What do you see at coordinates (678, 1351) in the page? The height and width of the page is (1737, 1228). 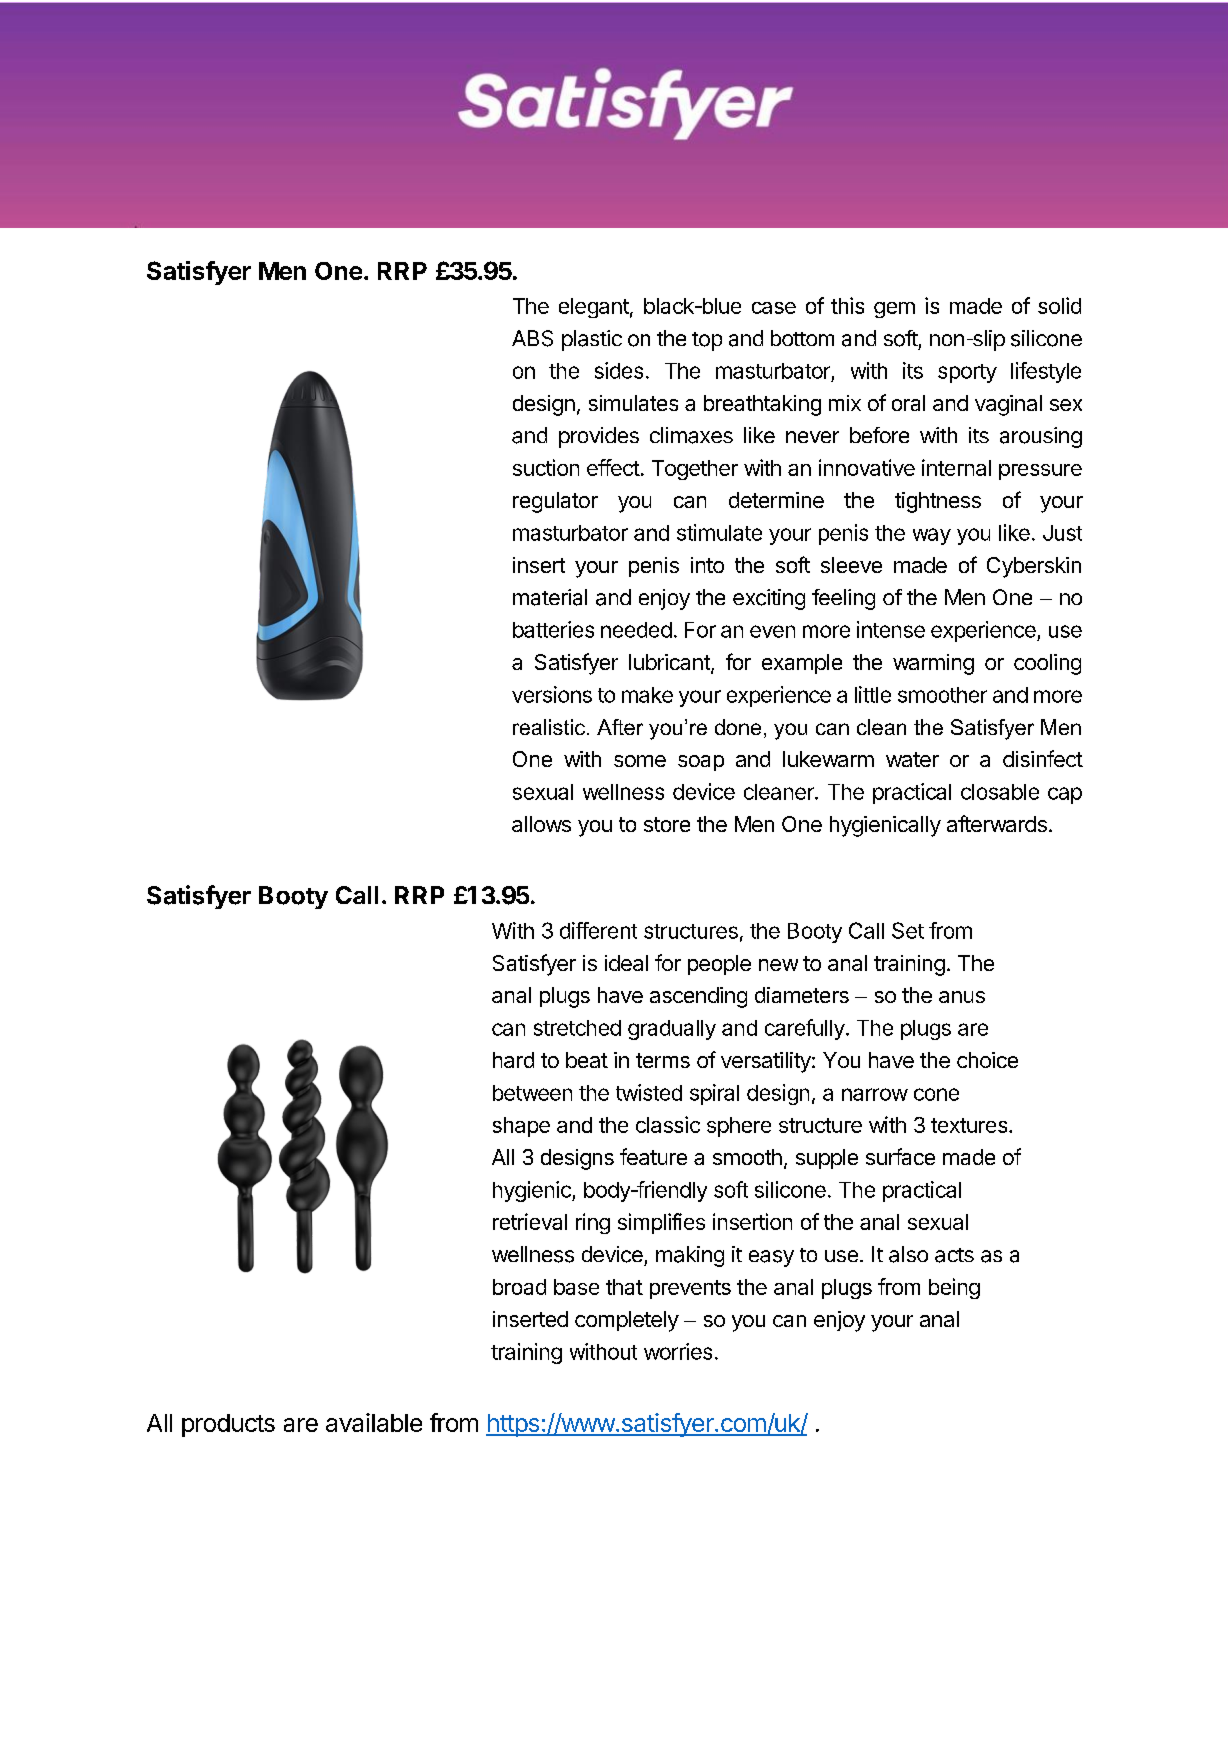 I see `worries` at bounding box center [678, 1351].
